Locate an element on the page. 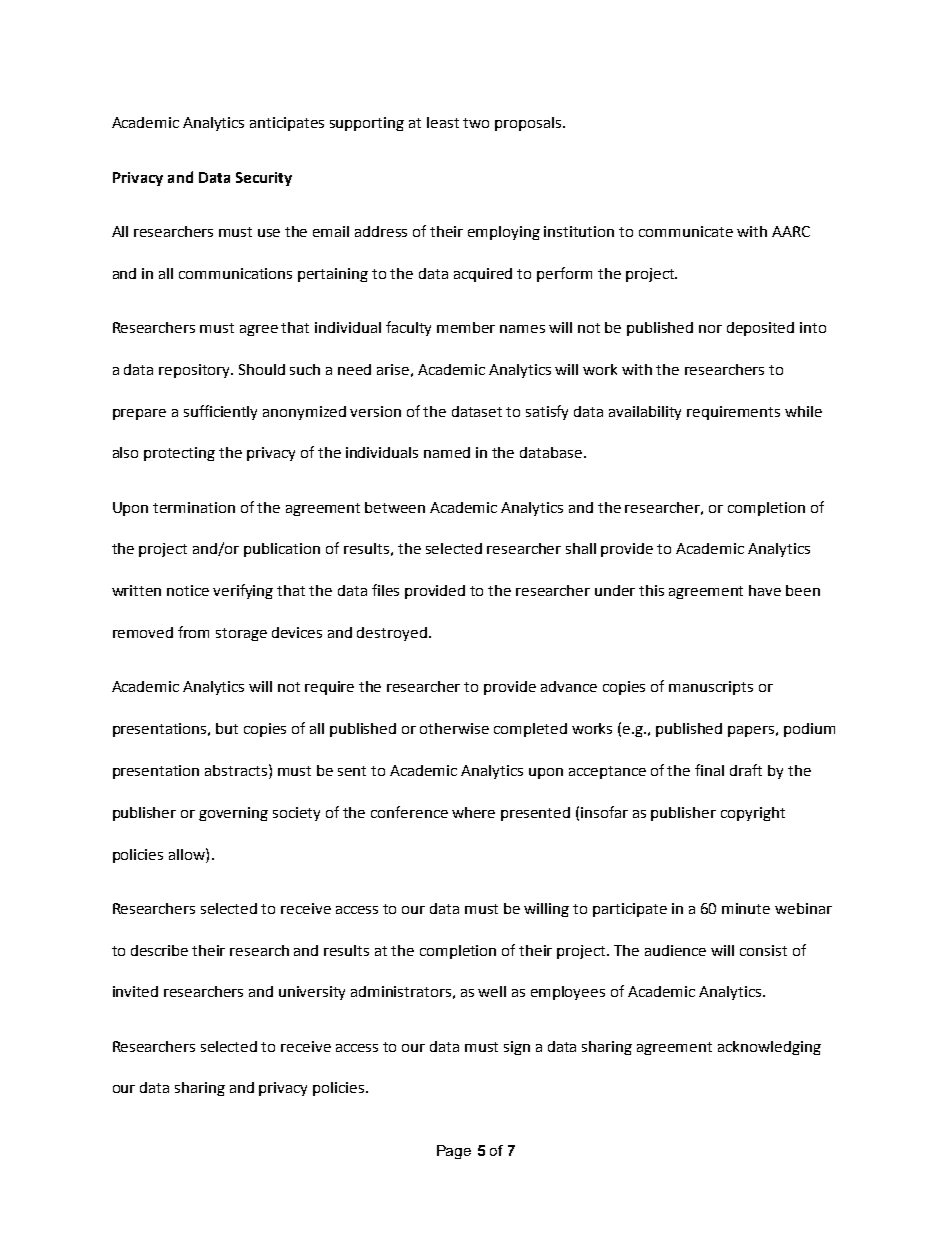 This image has height=1233, width=952. destroyed is located at coordinates (392, 634).
